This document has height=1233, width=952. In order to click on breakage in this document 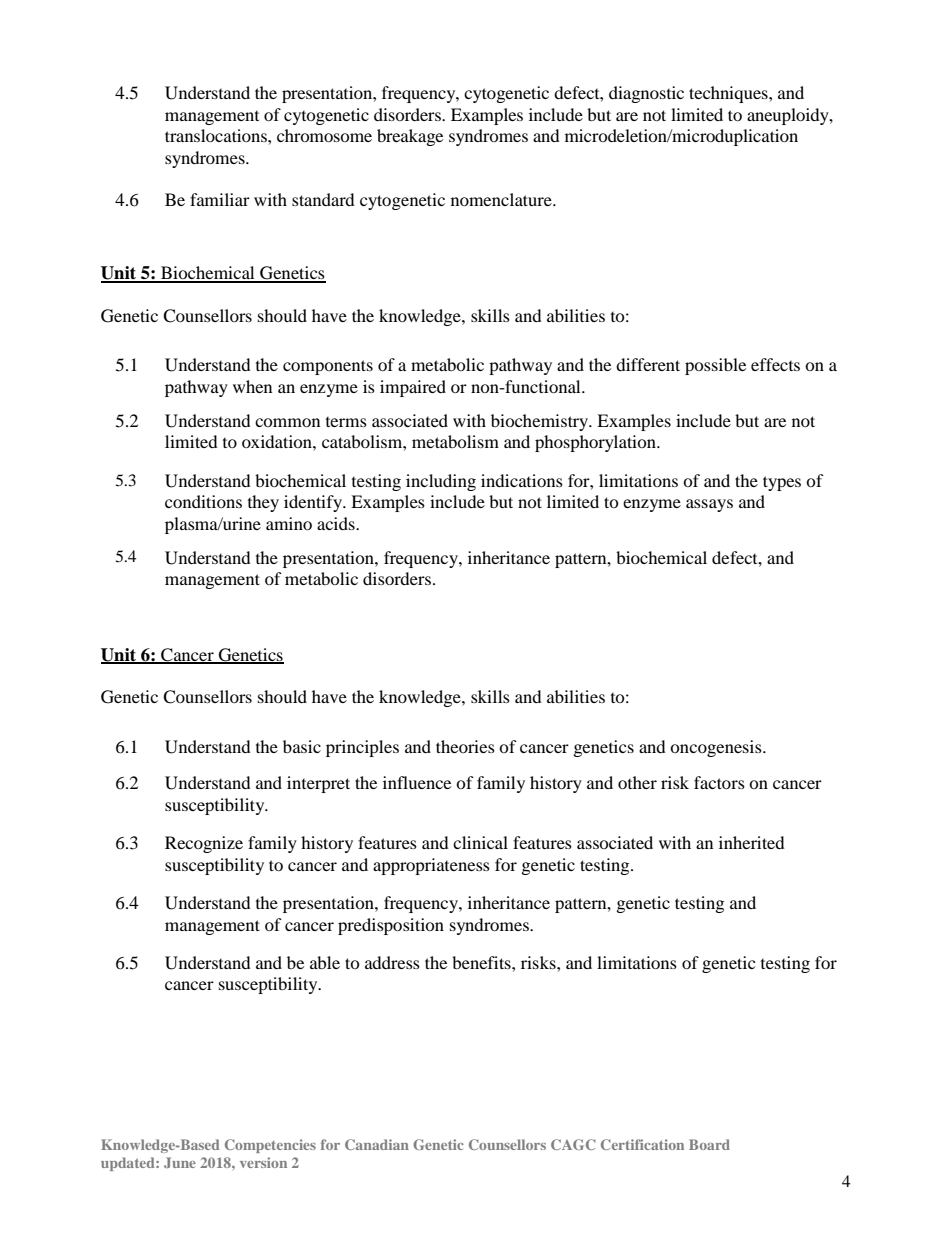, I will do `click(410, 137)`.
